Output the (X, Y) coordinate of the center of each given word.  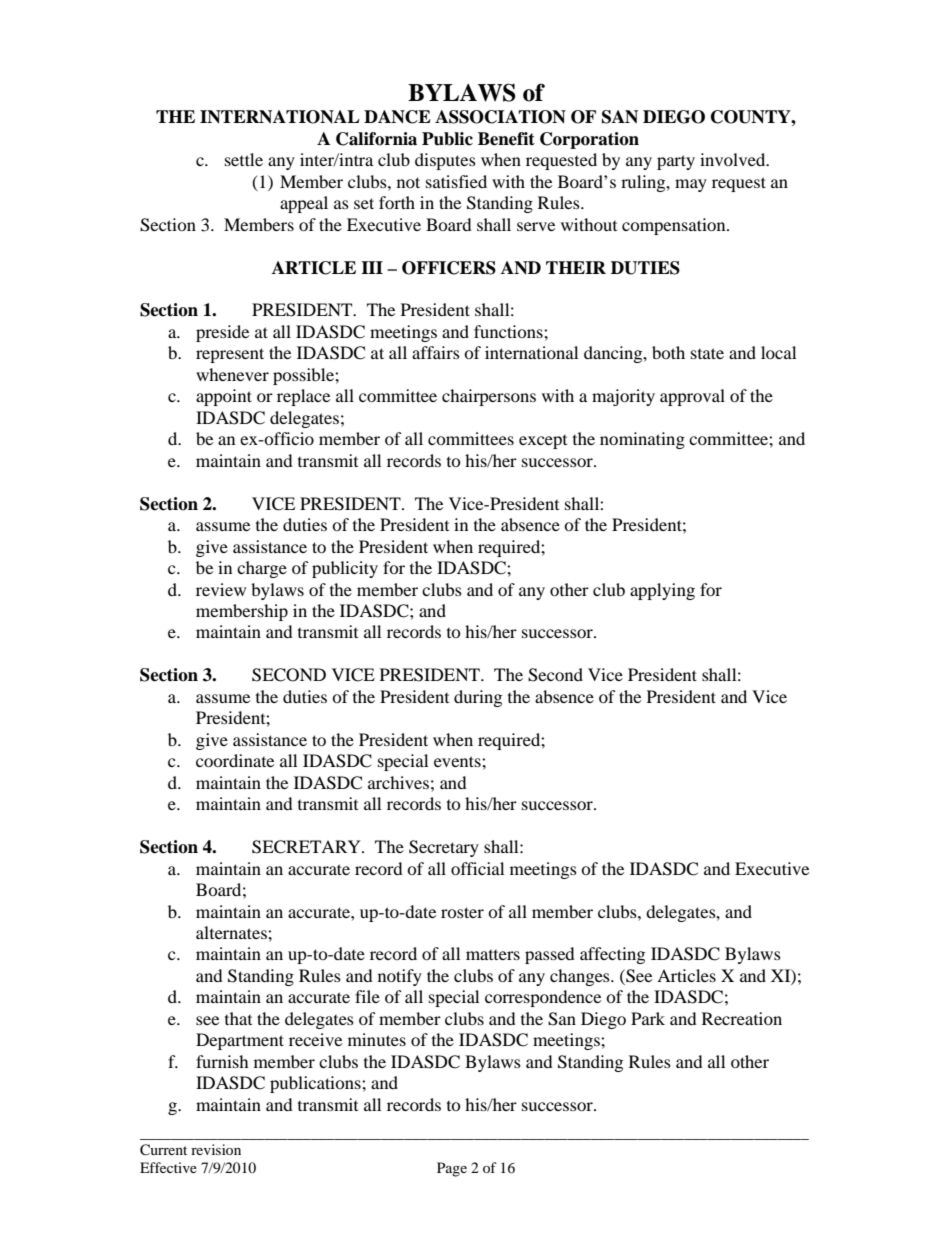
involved (734, 159)
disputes (445, 161)
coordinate (235, 760)
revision (216, 1149)
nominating (642, 440)
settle (244, 159)
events (458, 761)
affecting (612, 955)
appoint (224, 397)
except (543, 442)
